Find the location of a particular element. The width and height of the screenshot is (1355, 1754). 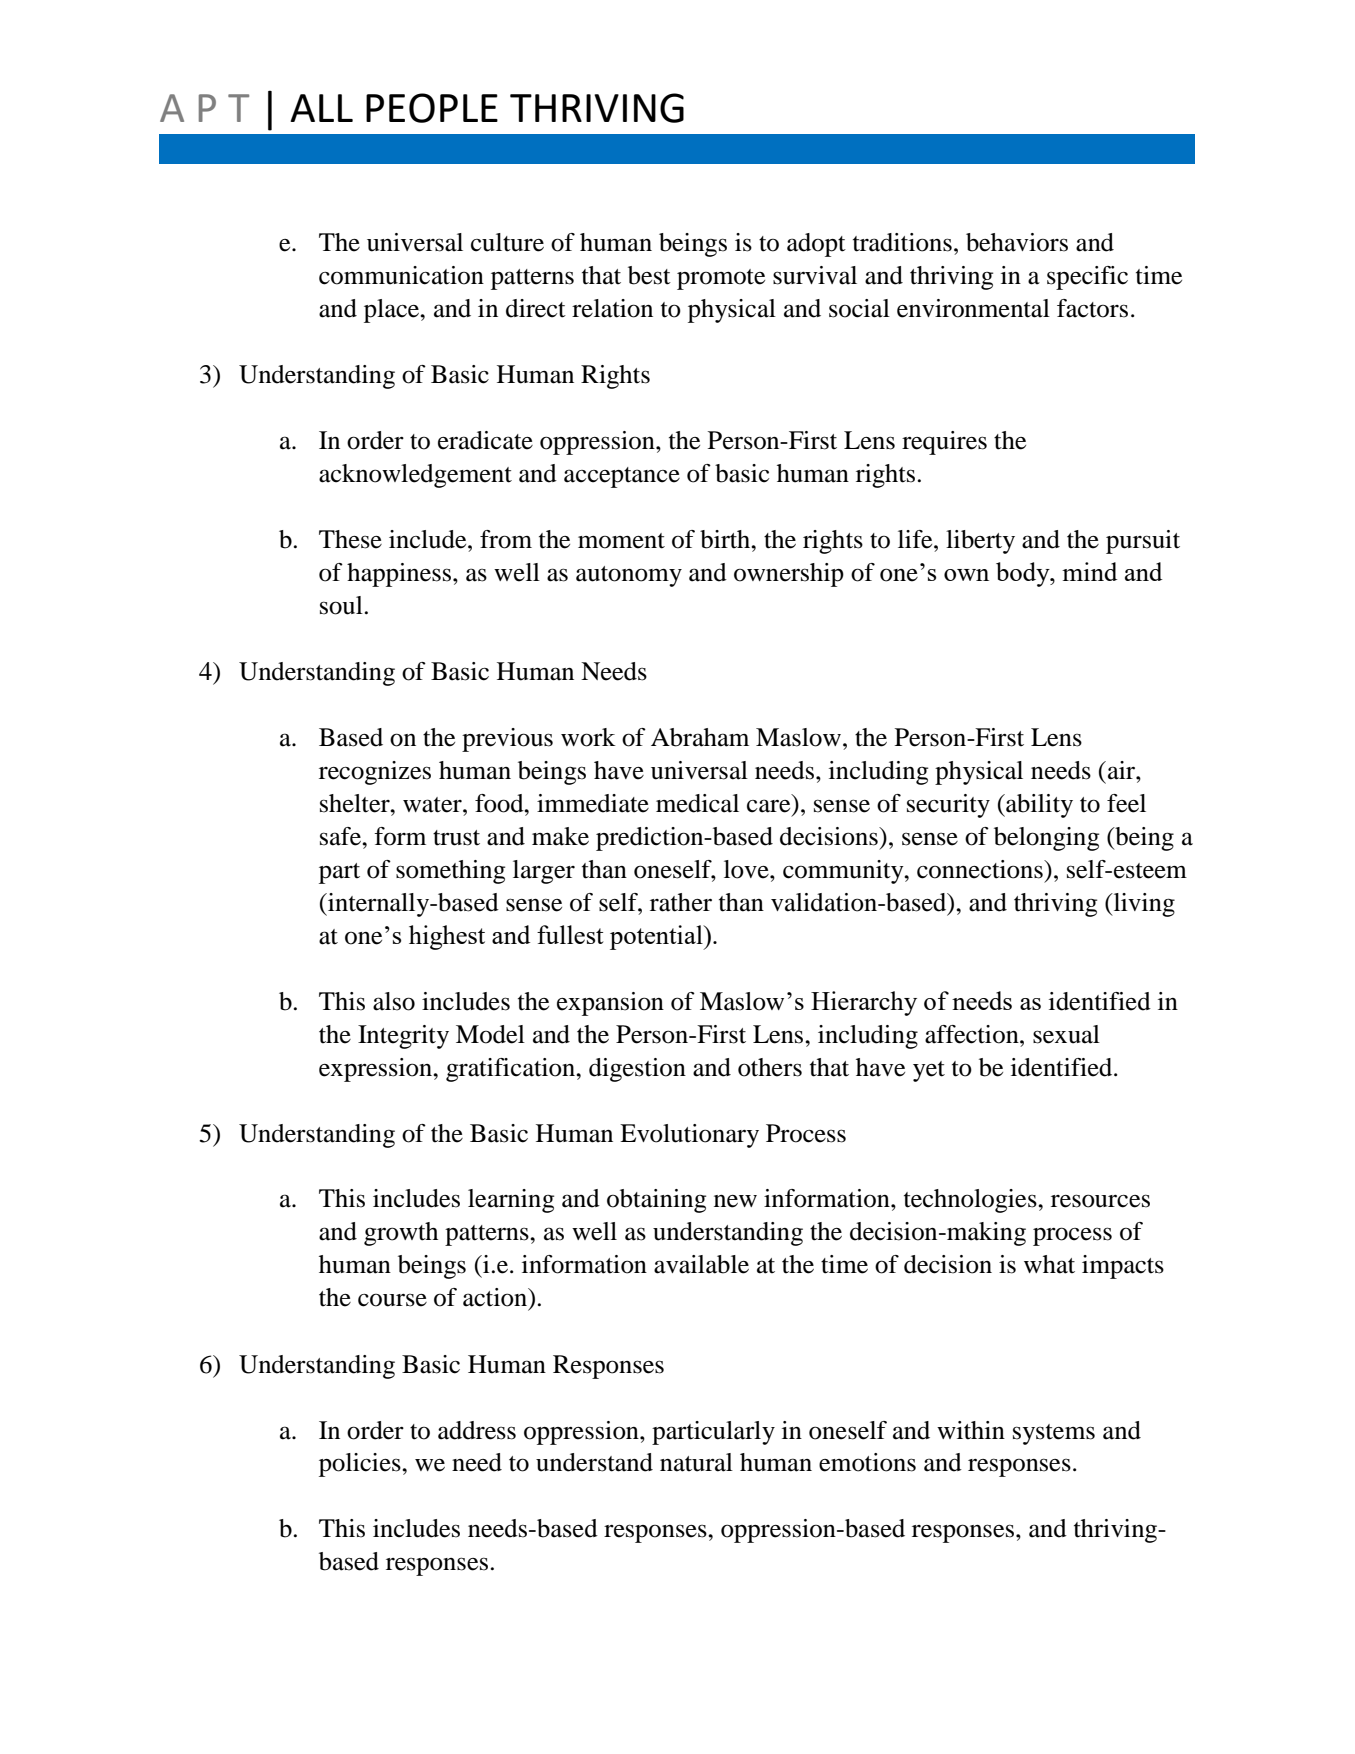

natural is located at coordinates (696, 1462).
